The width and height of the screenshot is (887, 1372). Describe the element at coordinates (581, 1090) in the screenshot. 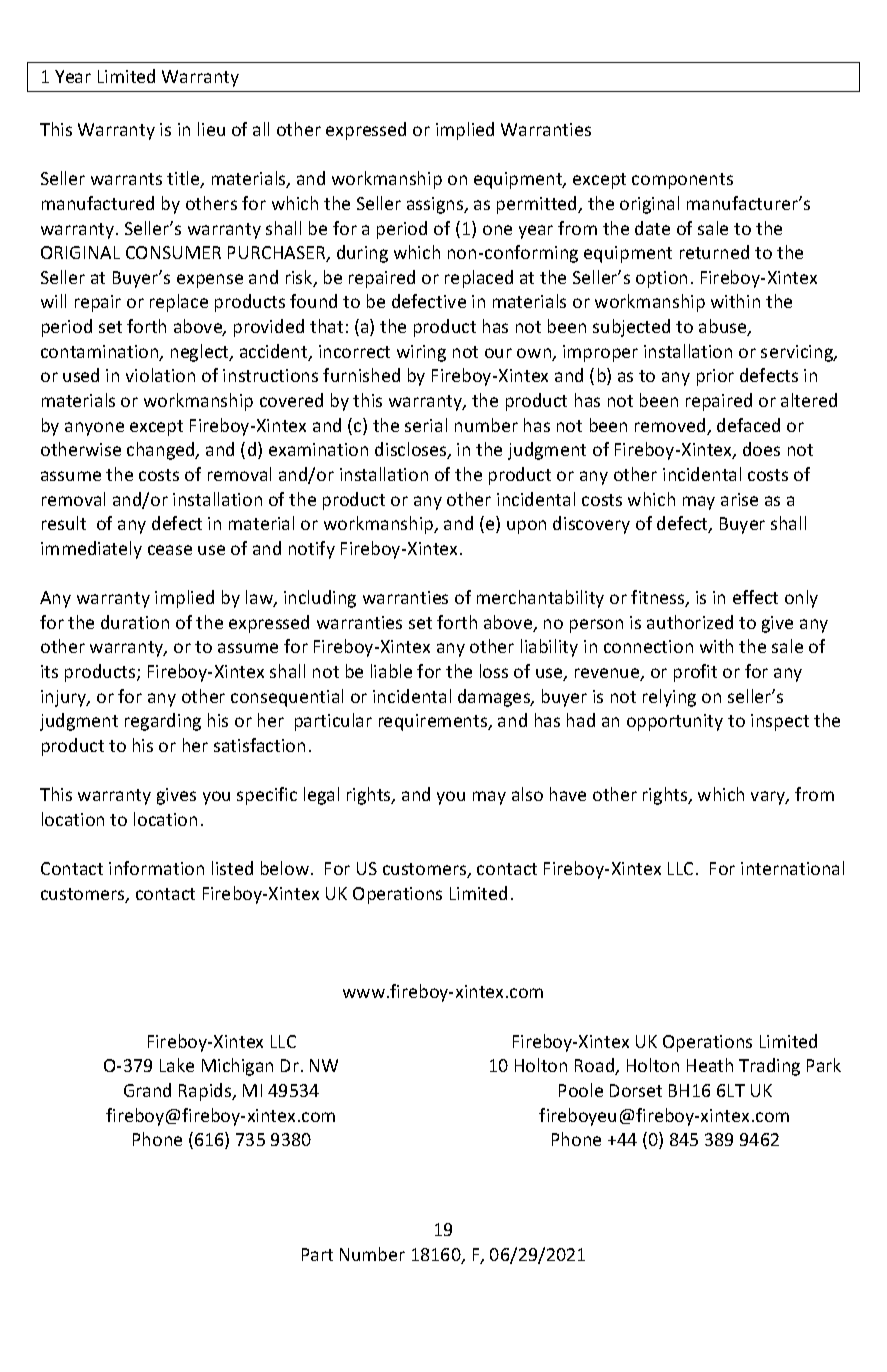

I see `Poole` at that location.
